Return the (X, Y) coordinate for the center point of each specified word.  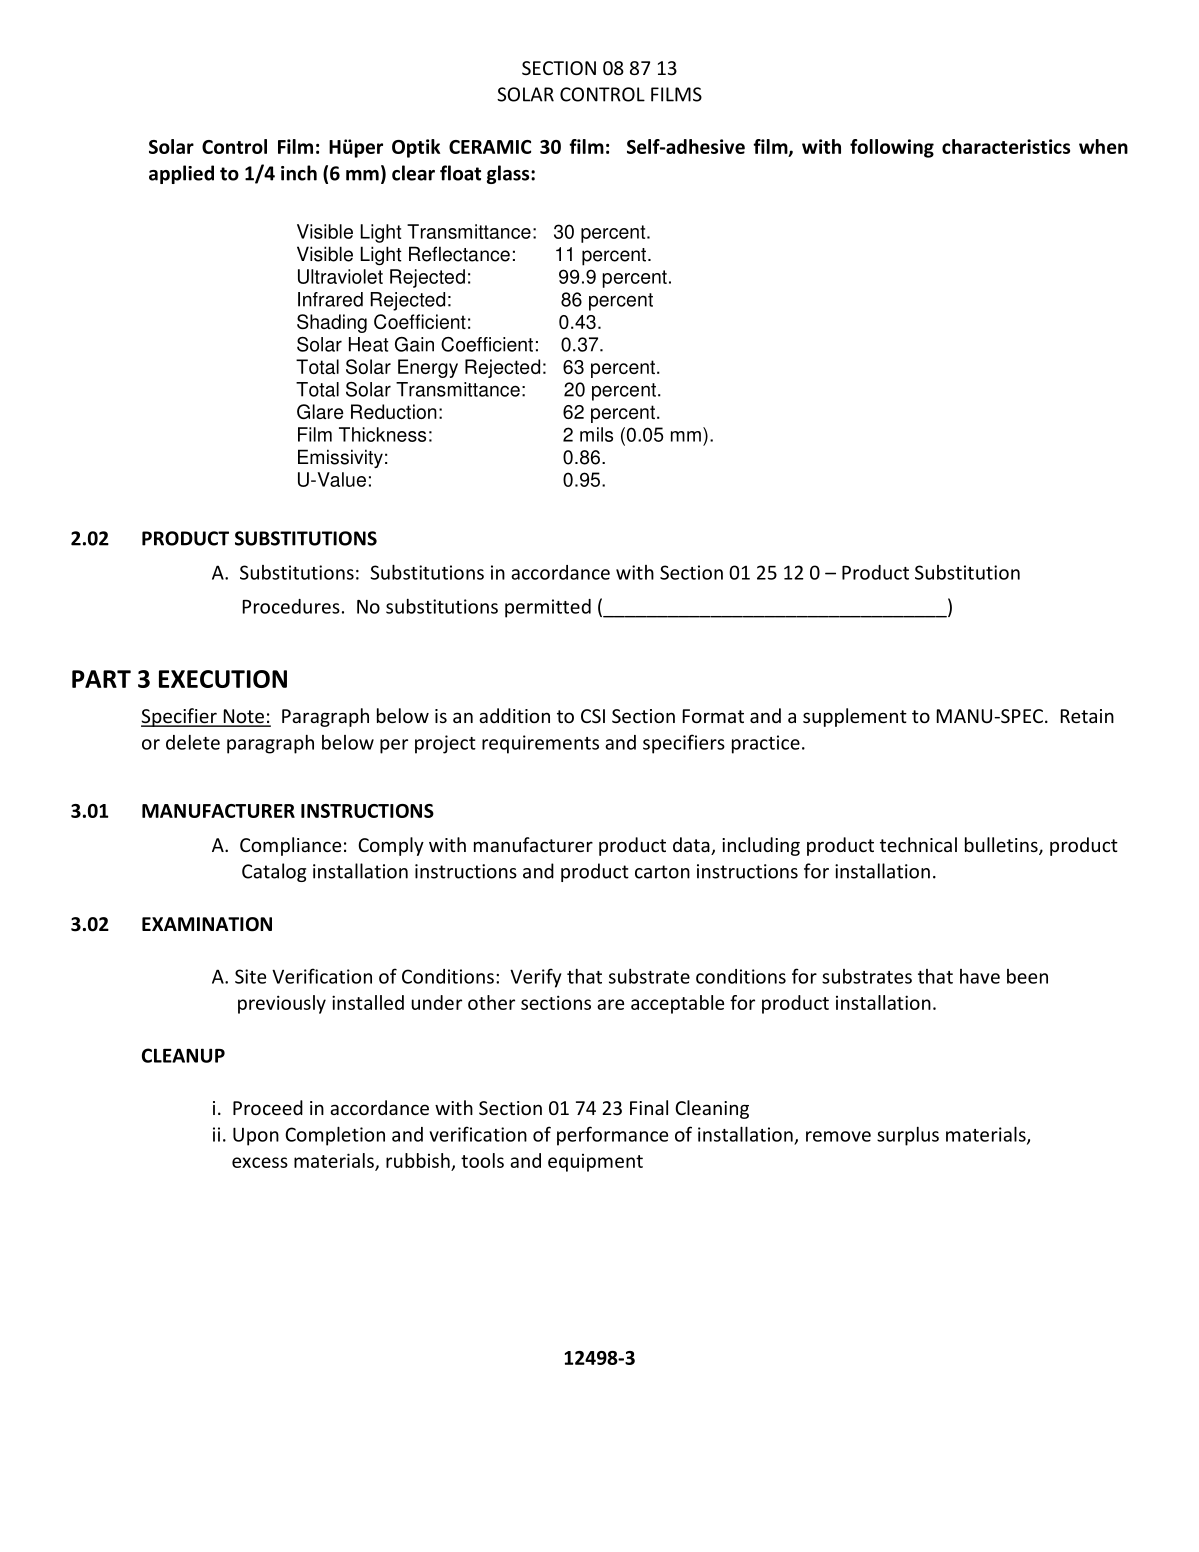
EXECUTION (223, 679)
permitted (548, 608)
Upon (256, 1136)
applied (181, 174)
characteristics (1006, 146)
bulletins (1002, 846)
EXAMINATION (207, 924)
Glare (320, 411)
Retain (1087, 716)
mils (596, 434)
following (892, 148)
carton (662, 872)
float (460, 173)
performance (612, 1136)
